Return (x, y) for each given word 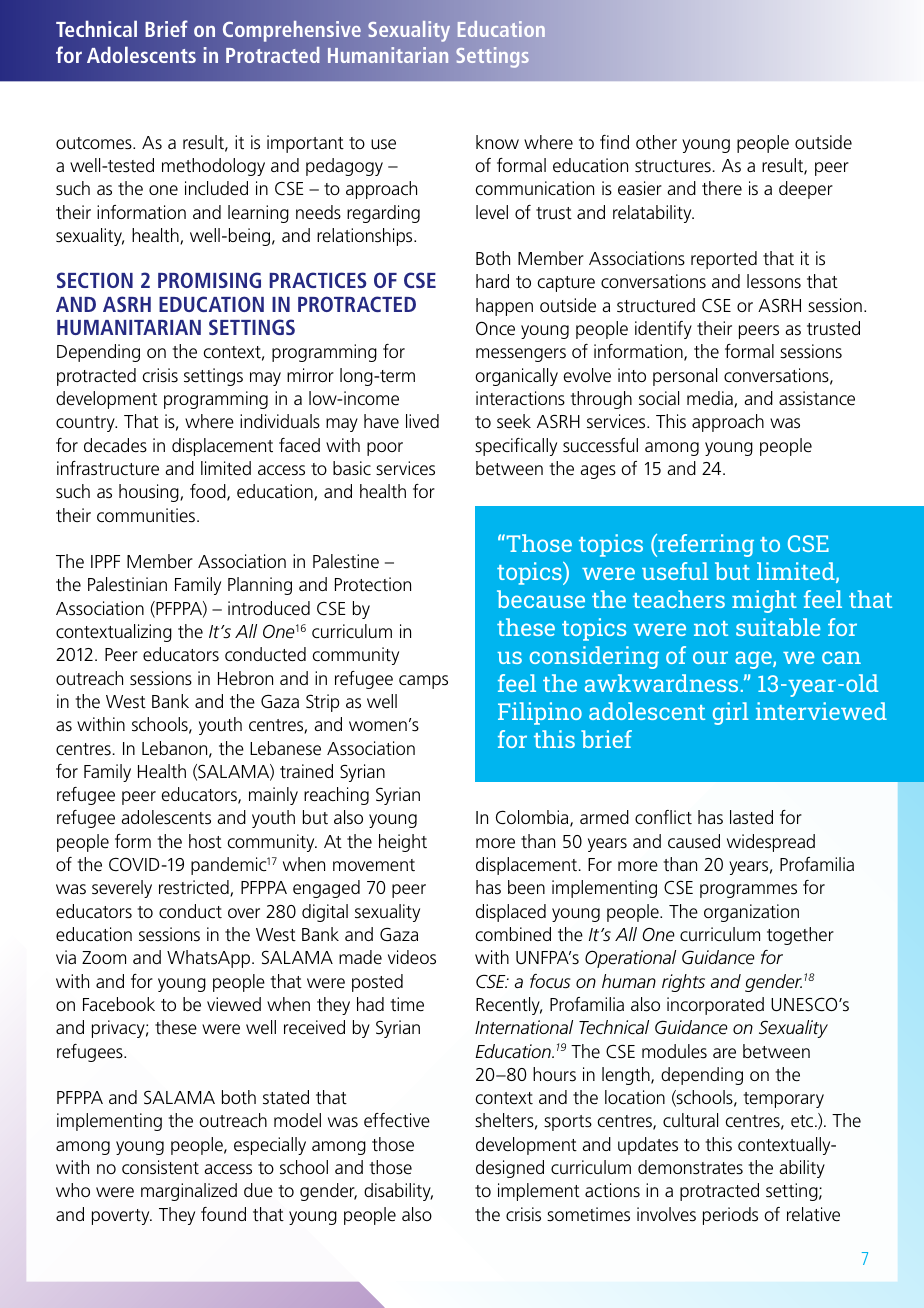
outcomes (95, 143)
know (497, 142)
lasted (751, 817)
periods (730, 1216)
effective (397, 1120)
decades (115, 445)
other (656, 142)
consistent (160, 1167)
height (403, 843)
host (205, 841)
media (711, 399)
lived (422, 421)
